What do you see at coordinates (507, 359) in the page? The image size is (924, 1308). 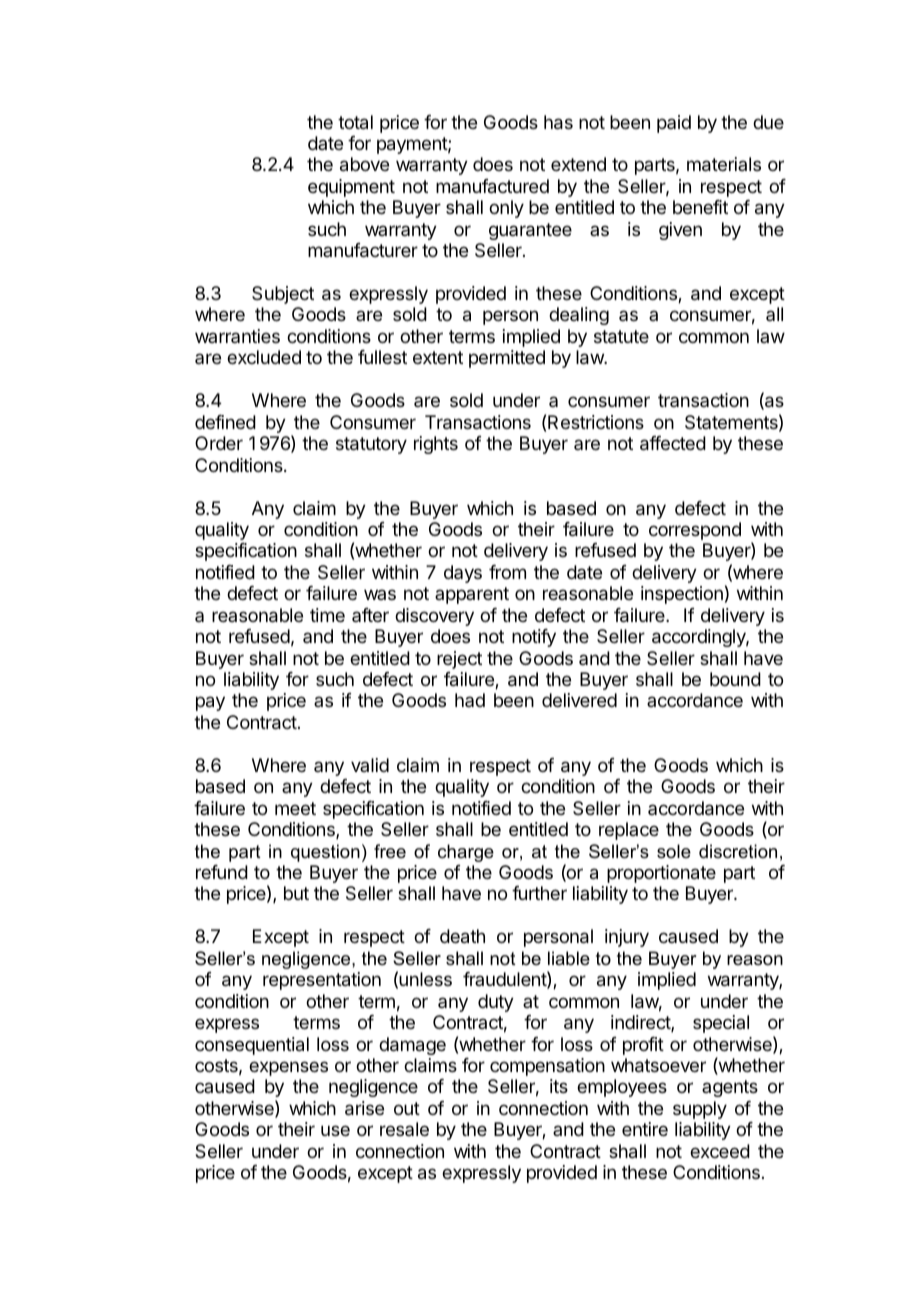 I see `permitted` at bounding box center [507, 359].
